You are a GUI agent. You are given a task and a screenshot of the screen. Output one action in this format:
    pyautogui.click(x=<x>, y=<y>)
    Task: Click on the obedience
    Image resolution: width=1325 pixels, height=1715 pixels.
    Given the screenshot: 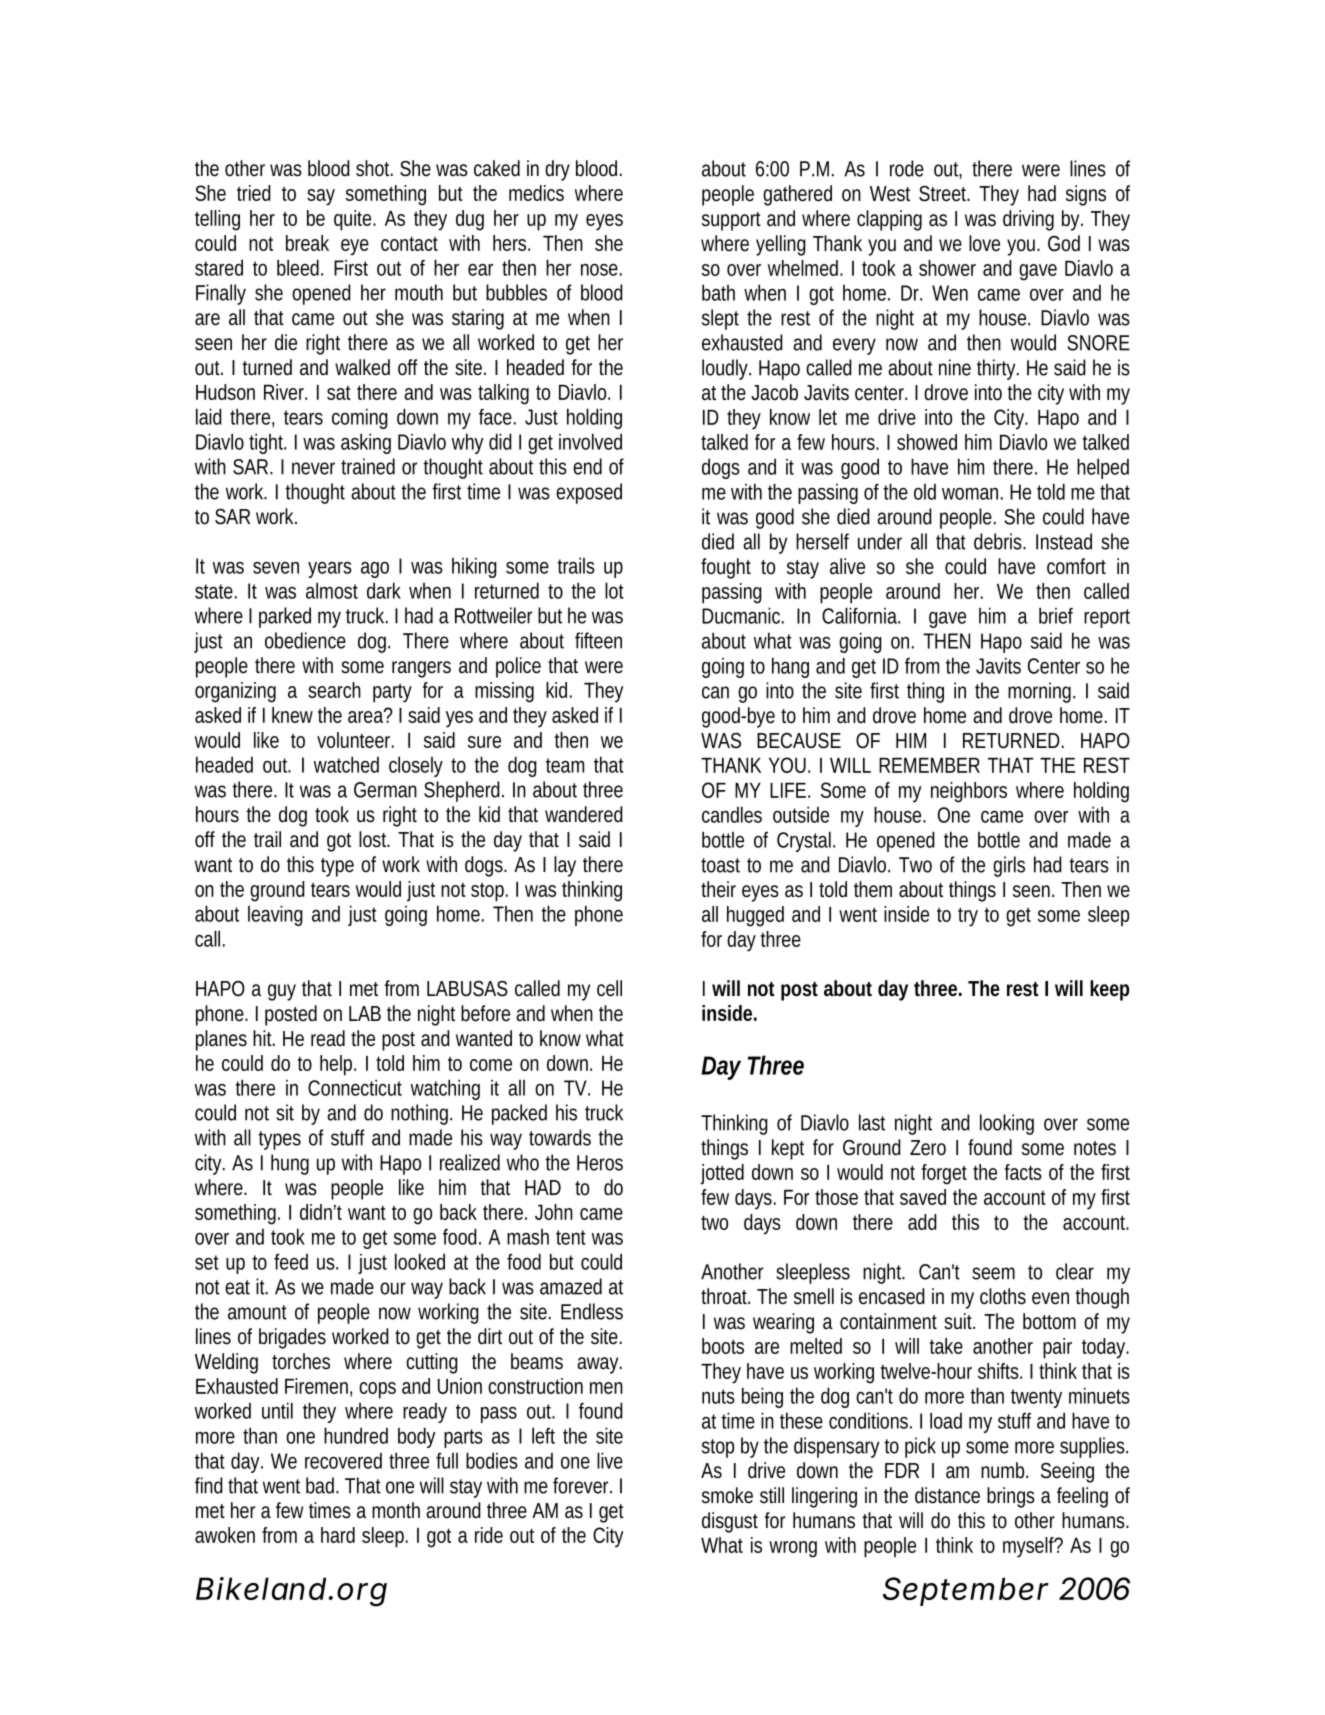 What is the action you would take?
    pyautogui.click(x=305, y=640)
